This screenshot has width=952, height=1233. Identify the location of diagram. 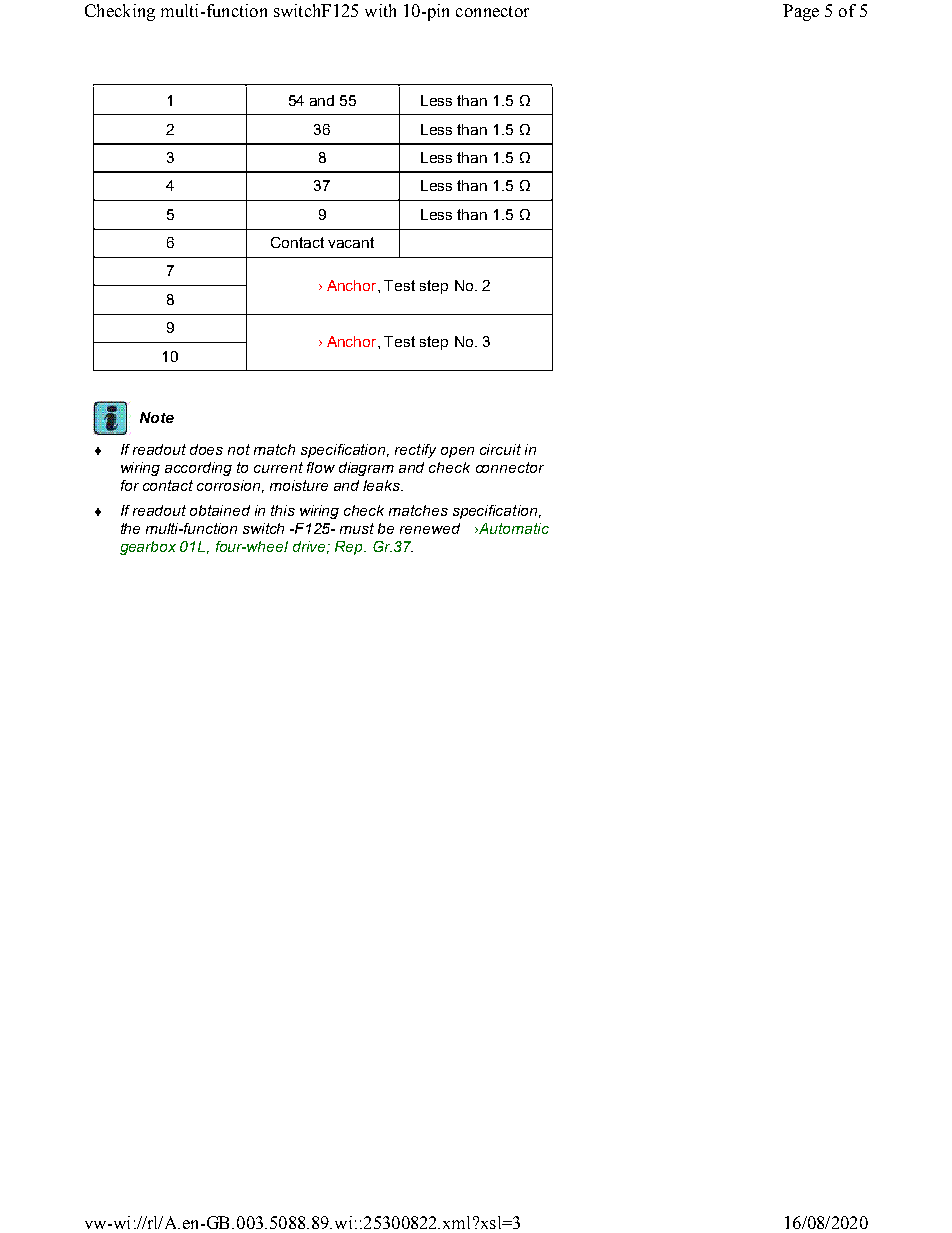
(366, 469).
